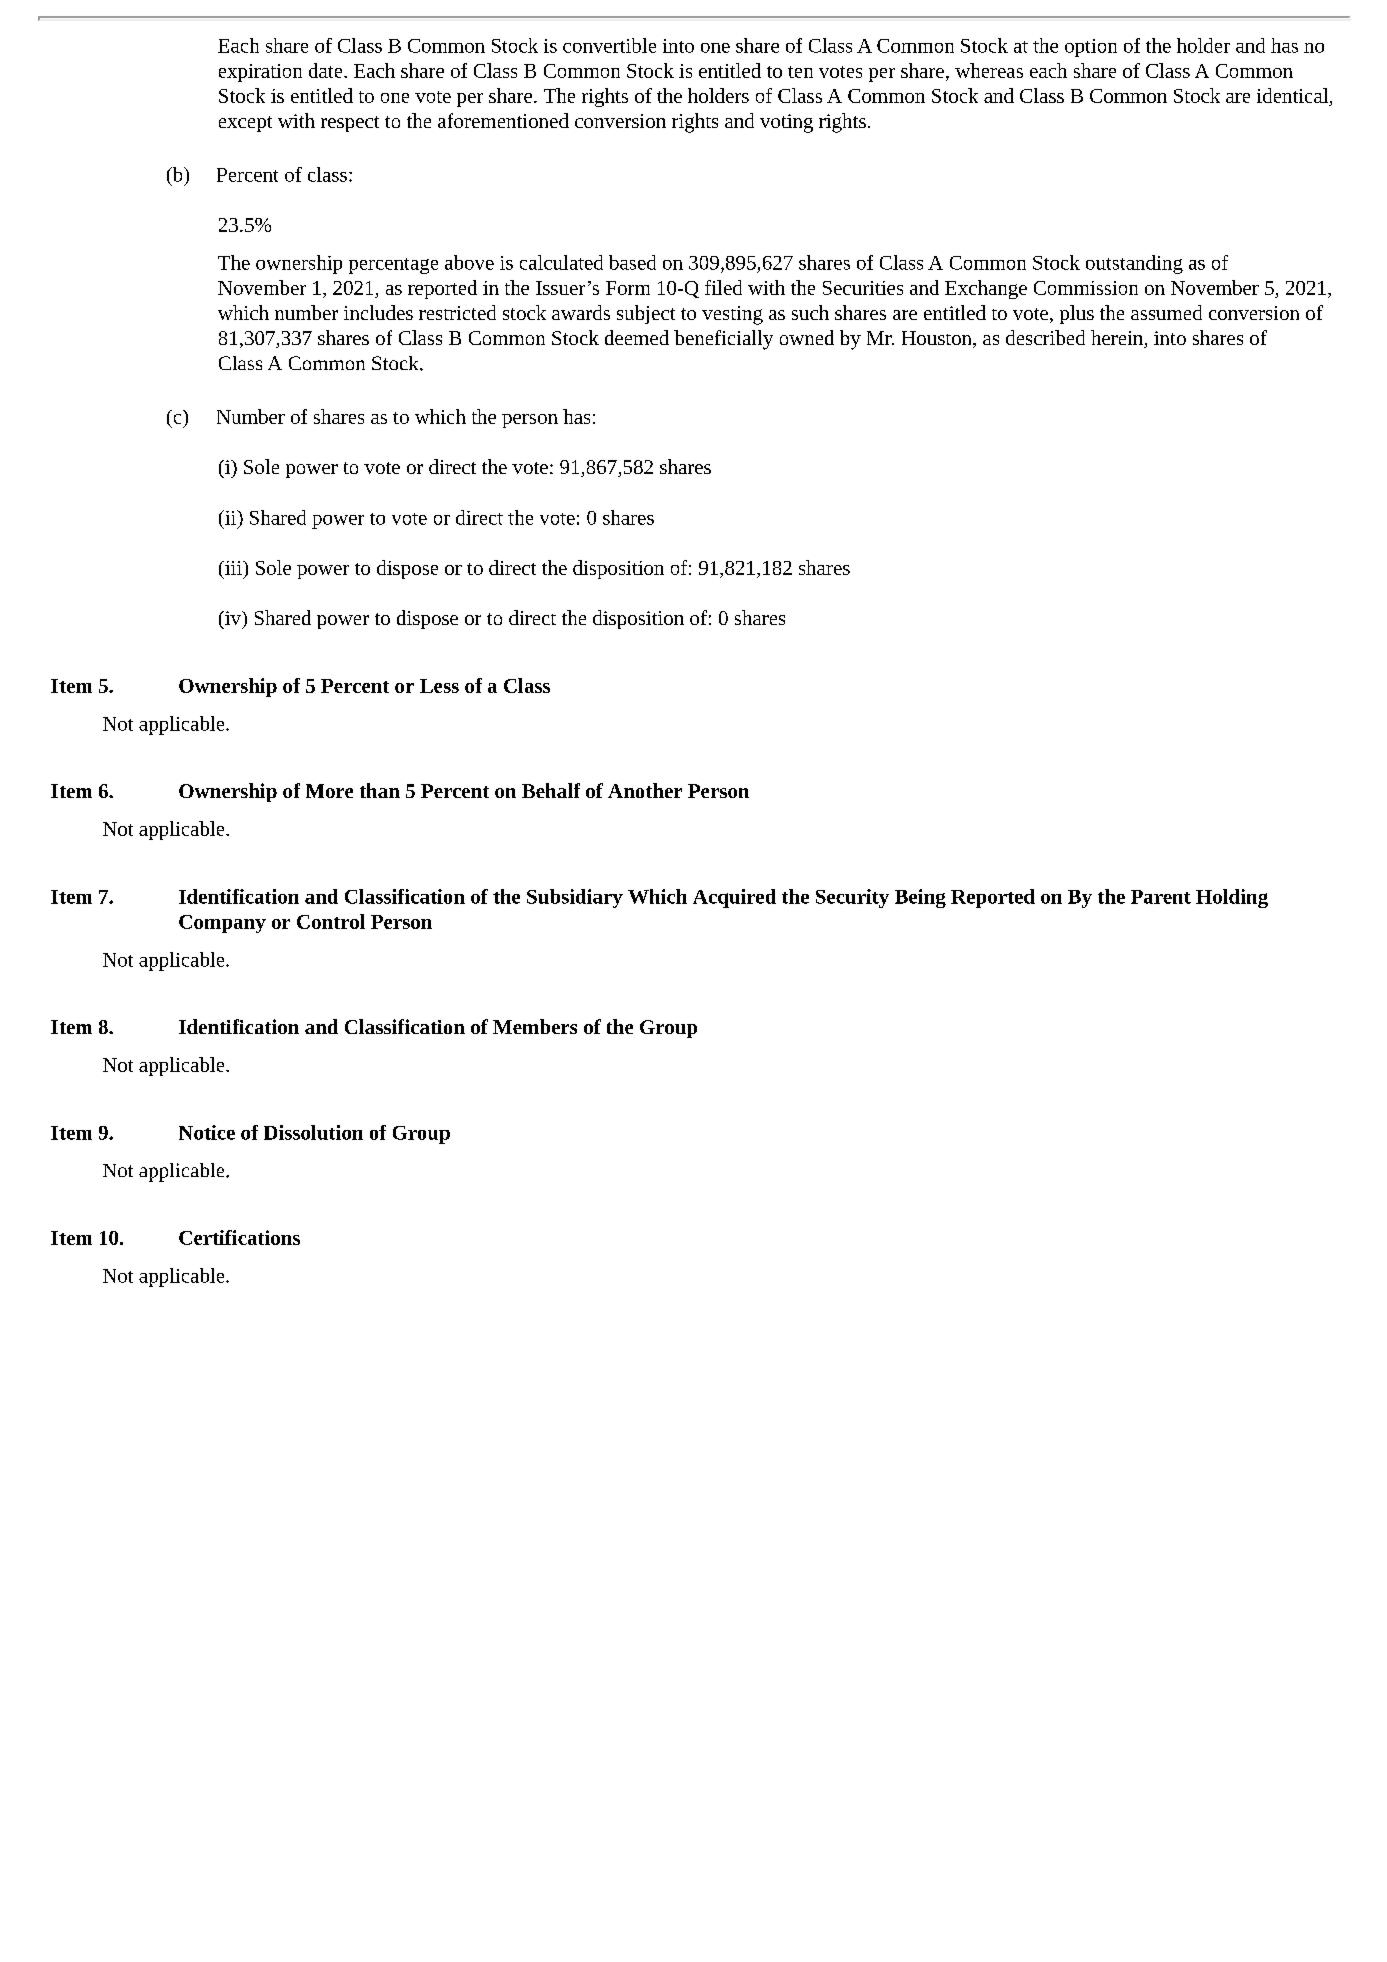 This screenshot has width=1387, height=1962. Describe the element at coordinates (535, 1026) in the screenshot. I see `Members` at that location.
